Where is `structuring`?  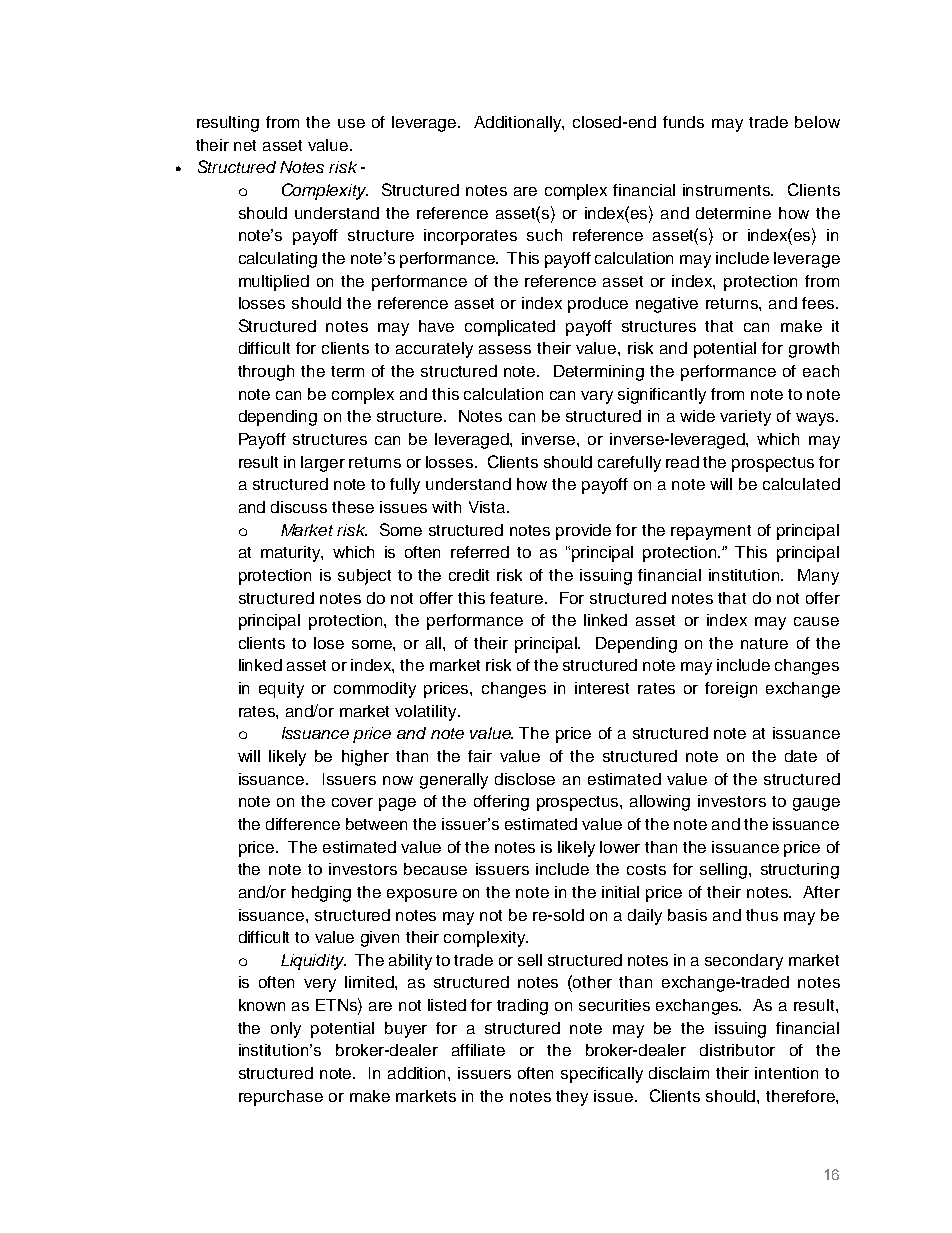
structuring is located at coordinates (800, 871).
